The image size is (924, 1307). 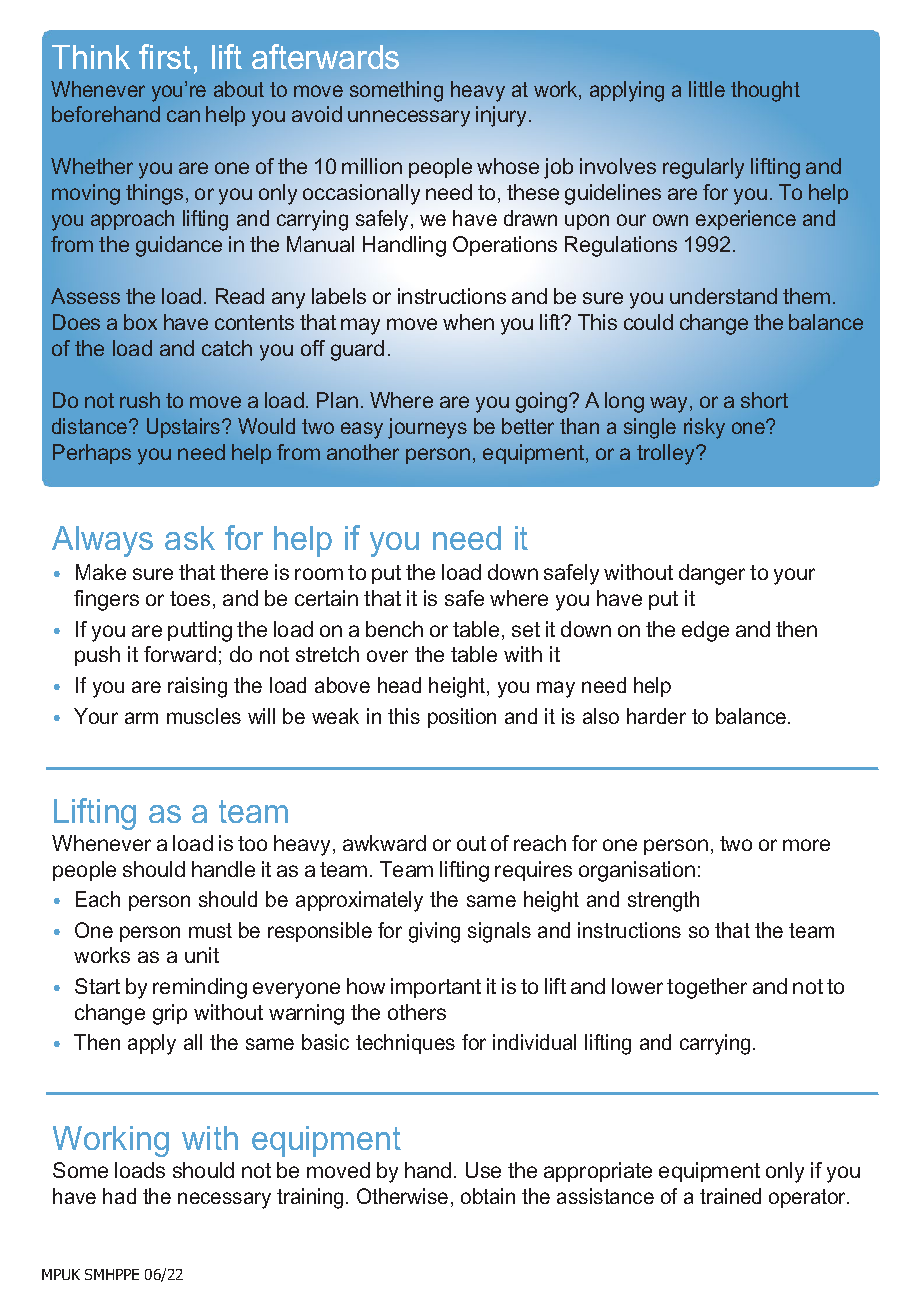 I want to click on had, so click(x=119, y=1196).
